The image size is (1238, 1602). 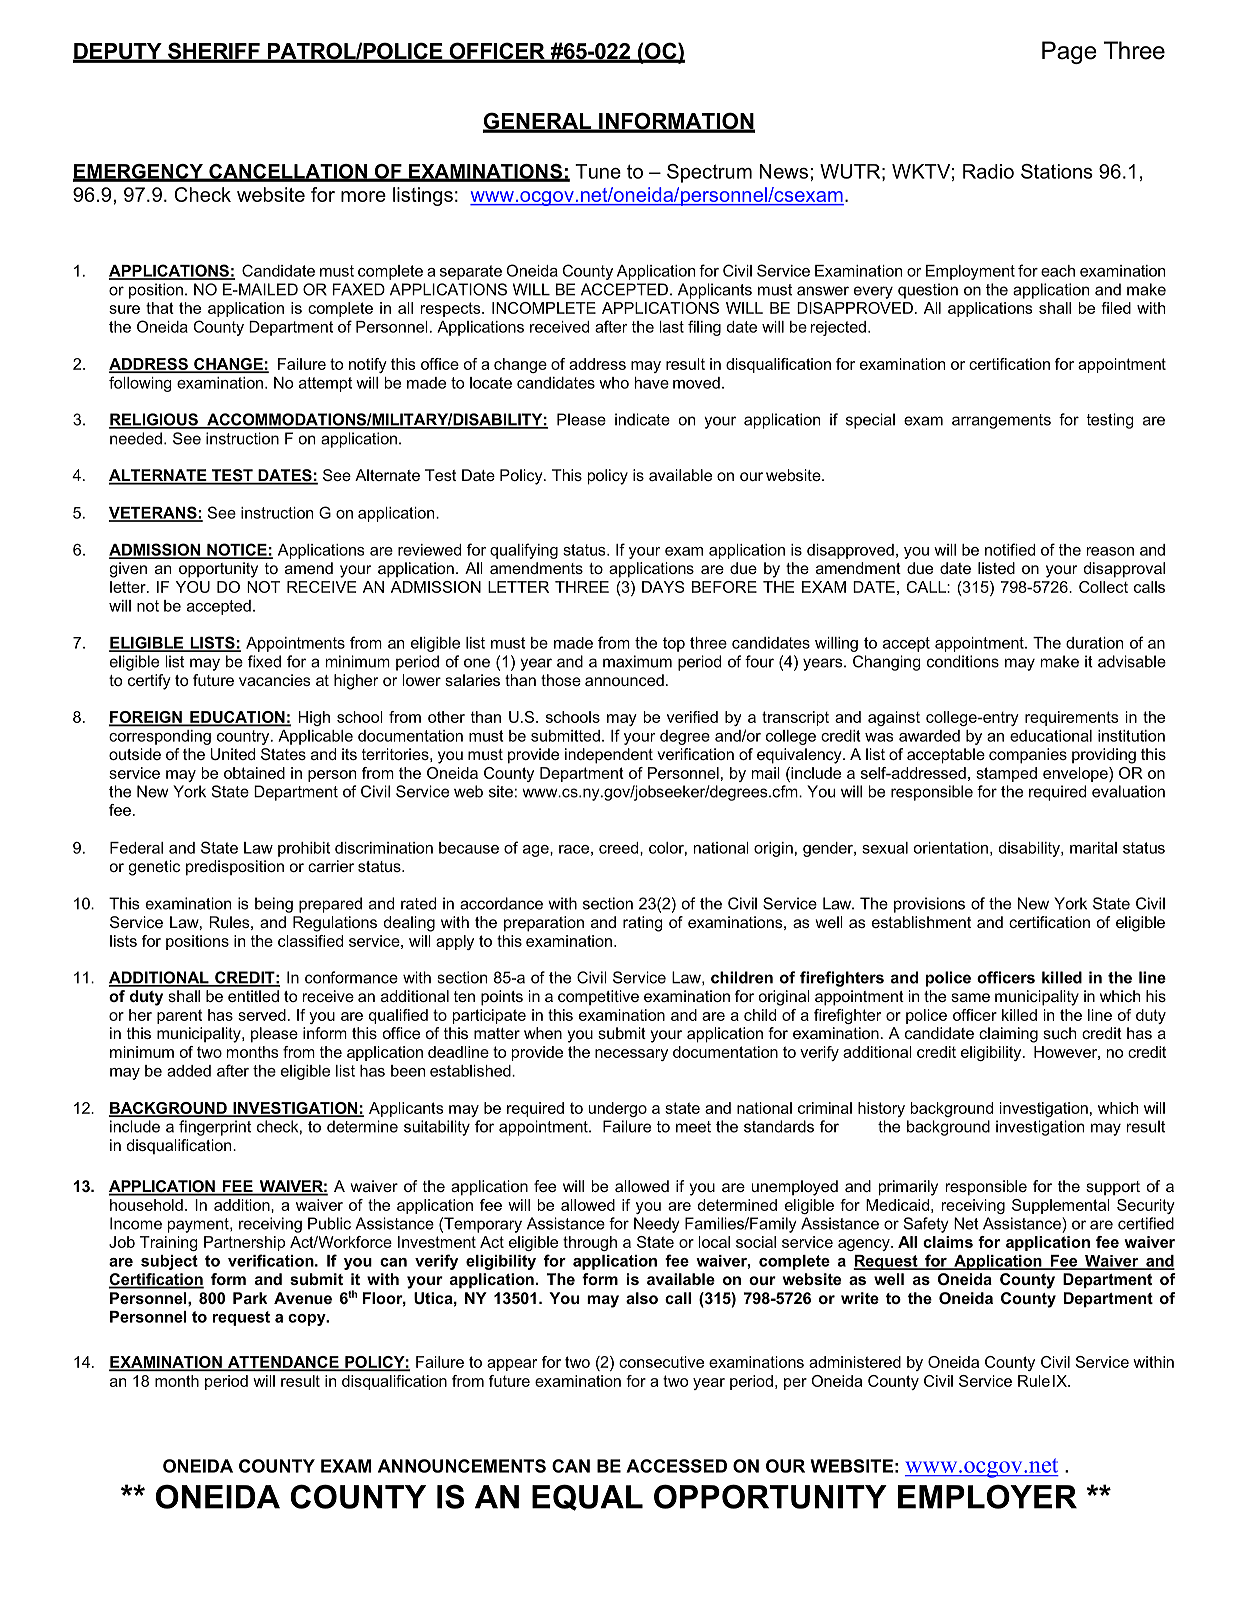 I want to click on ACCESSED, so click(x=676, y=1466).
